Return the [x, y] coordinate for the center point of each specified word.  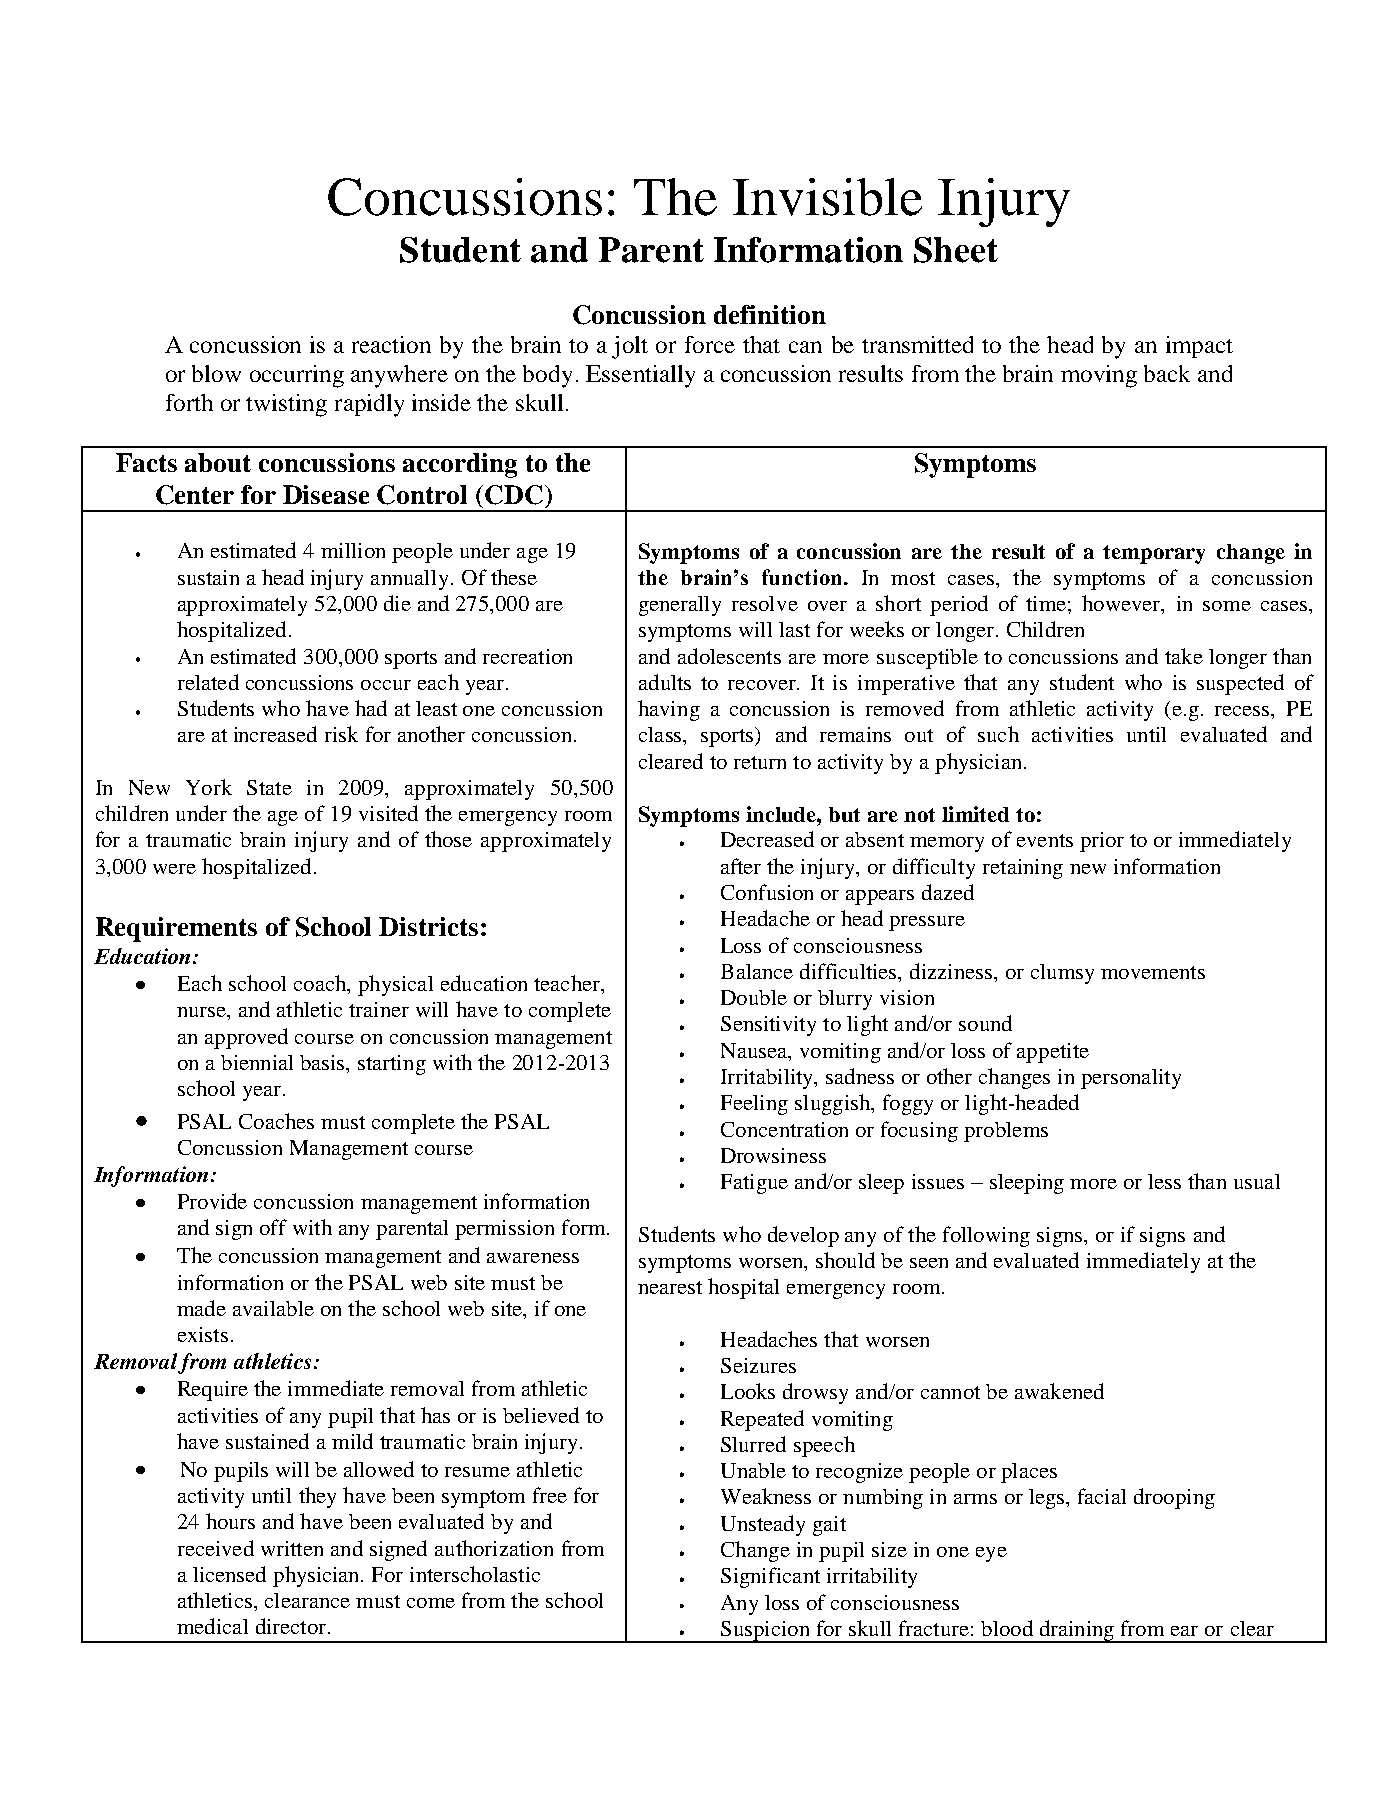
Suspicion [765, 1632]
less [1164, 1181]
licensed [229, 1574]
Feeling [754, 1105]
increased [275, 734]
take [1184, 656]
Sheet [956, 250]
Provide [212, 1201]
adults [665, 682]
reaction [391, 344]
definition [770, 314]
